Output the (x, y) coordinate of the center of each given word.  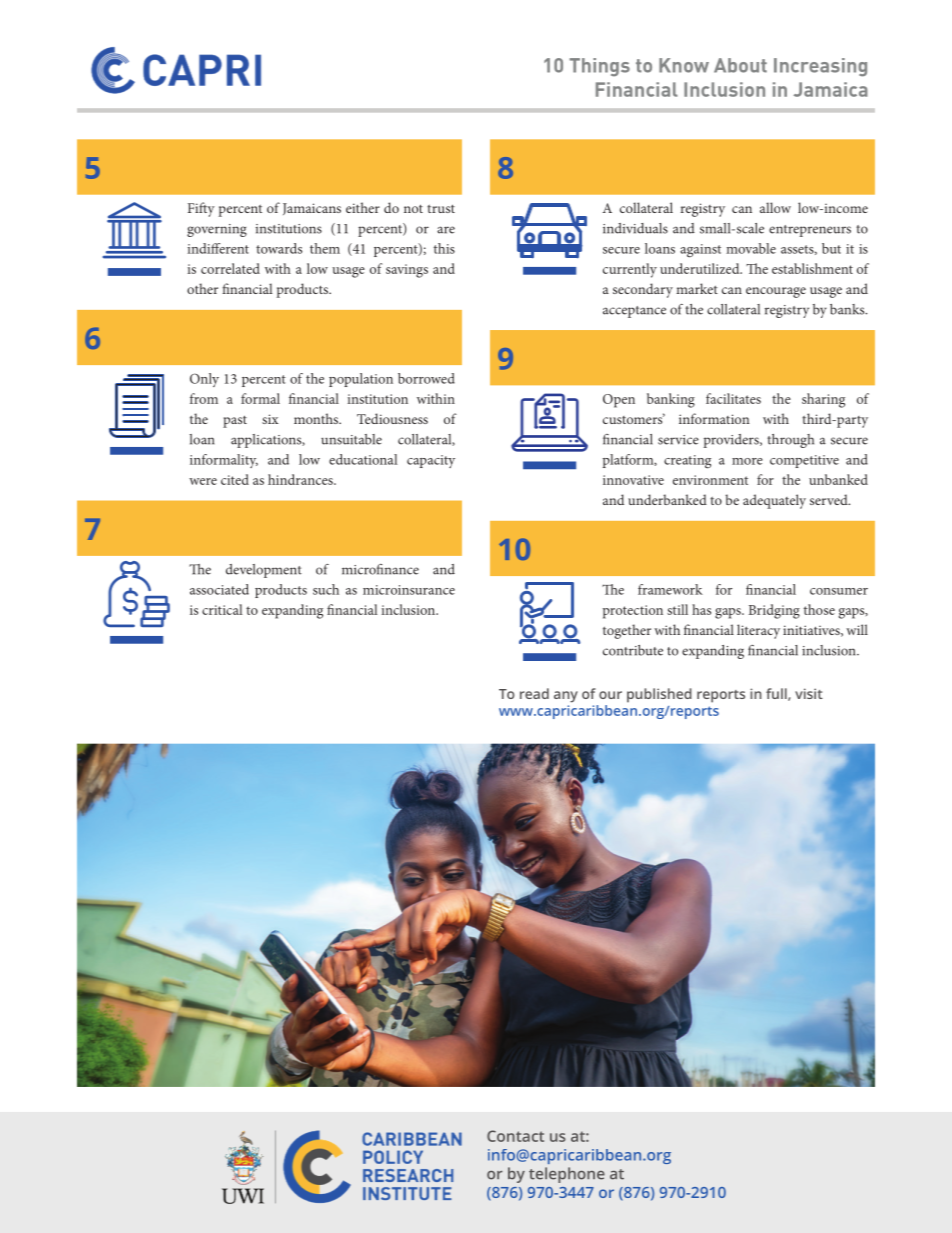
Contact (515, 1136)
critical (222, 609)
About (740, 65)
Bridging (774, 611)
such (326, 589)
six (270, 419)
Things (599, 67)
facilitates (733, 398)
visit (809, 693)
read (534, 693)
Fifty (201, 209)
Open (619, 401)
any (566, 697)
